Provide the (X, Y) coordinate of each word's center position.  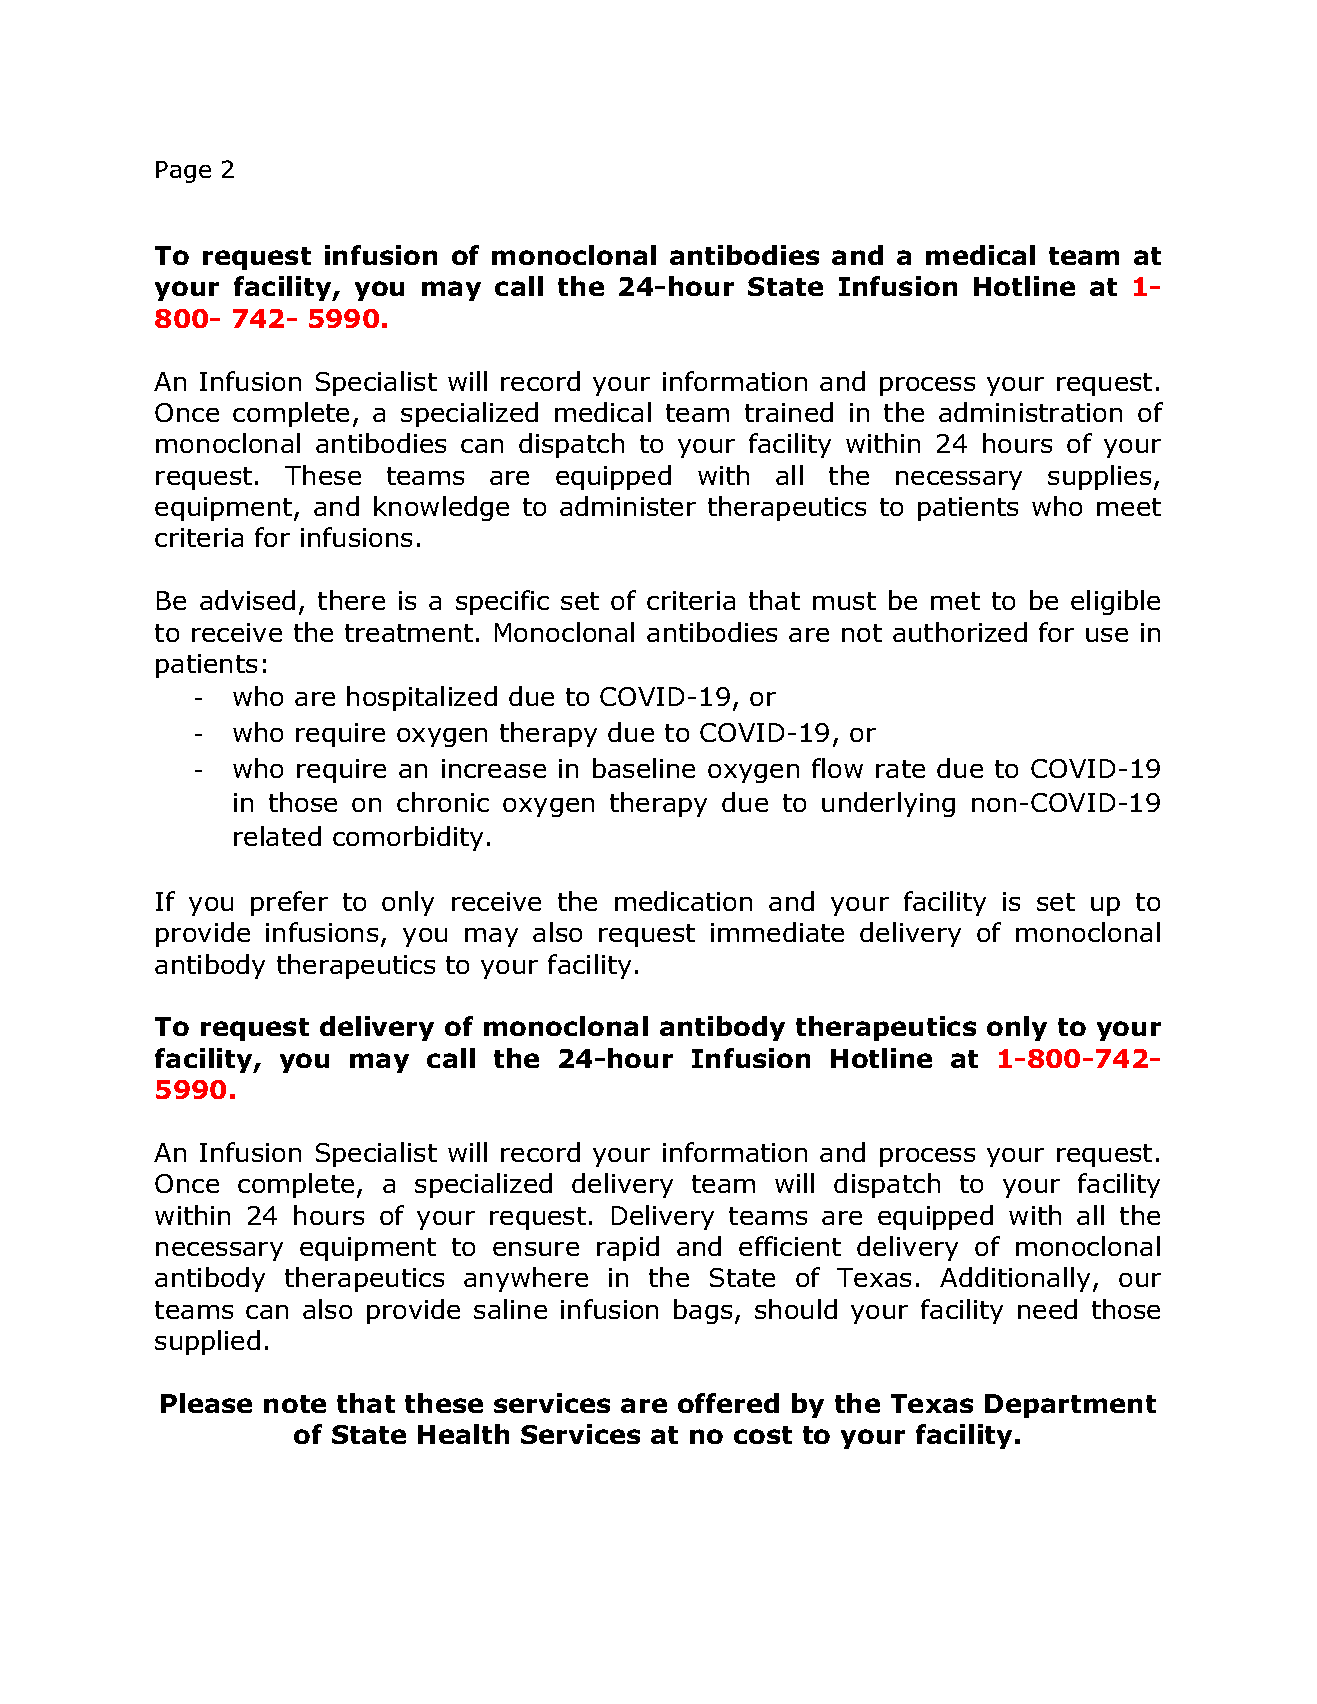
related (277, 836)
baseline (644, 768)
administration (1030, 412)
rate (900, 769)
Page (183, 172)
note (295, 1404)
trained (789, 412)
